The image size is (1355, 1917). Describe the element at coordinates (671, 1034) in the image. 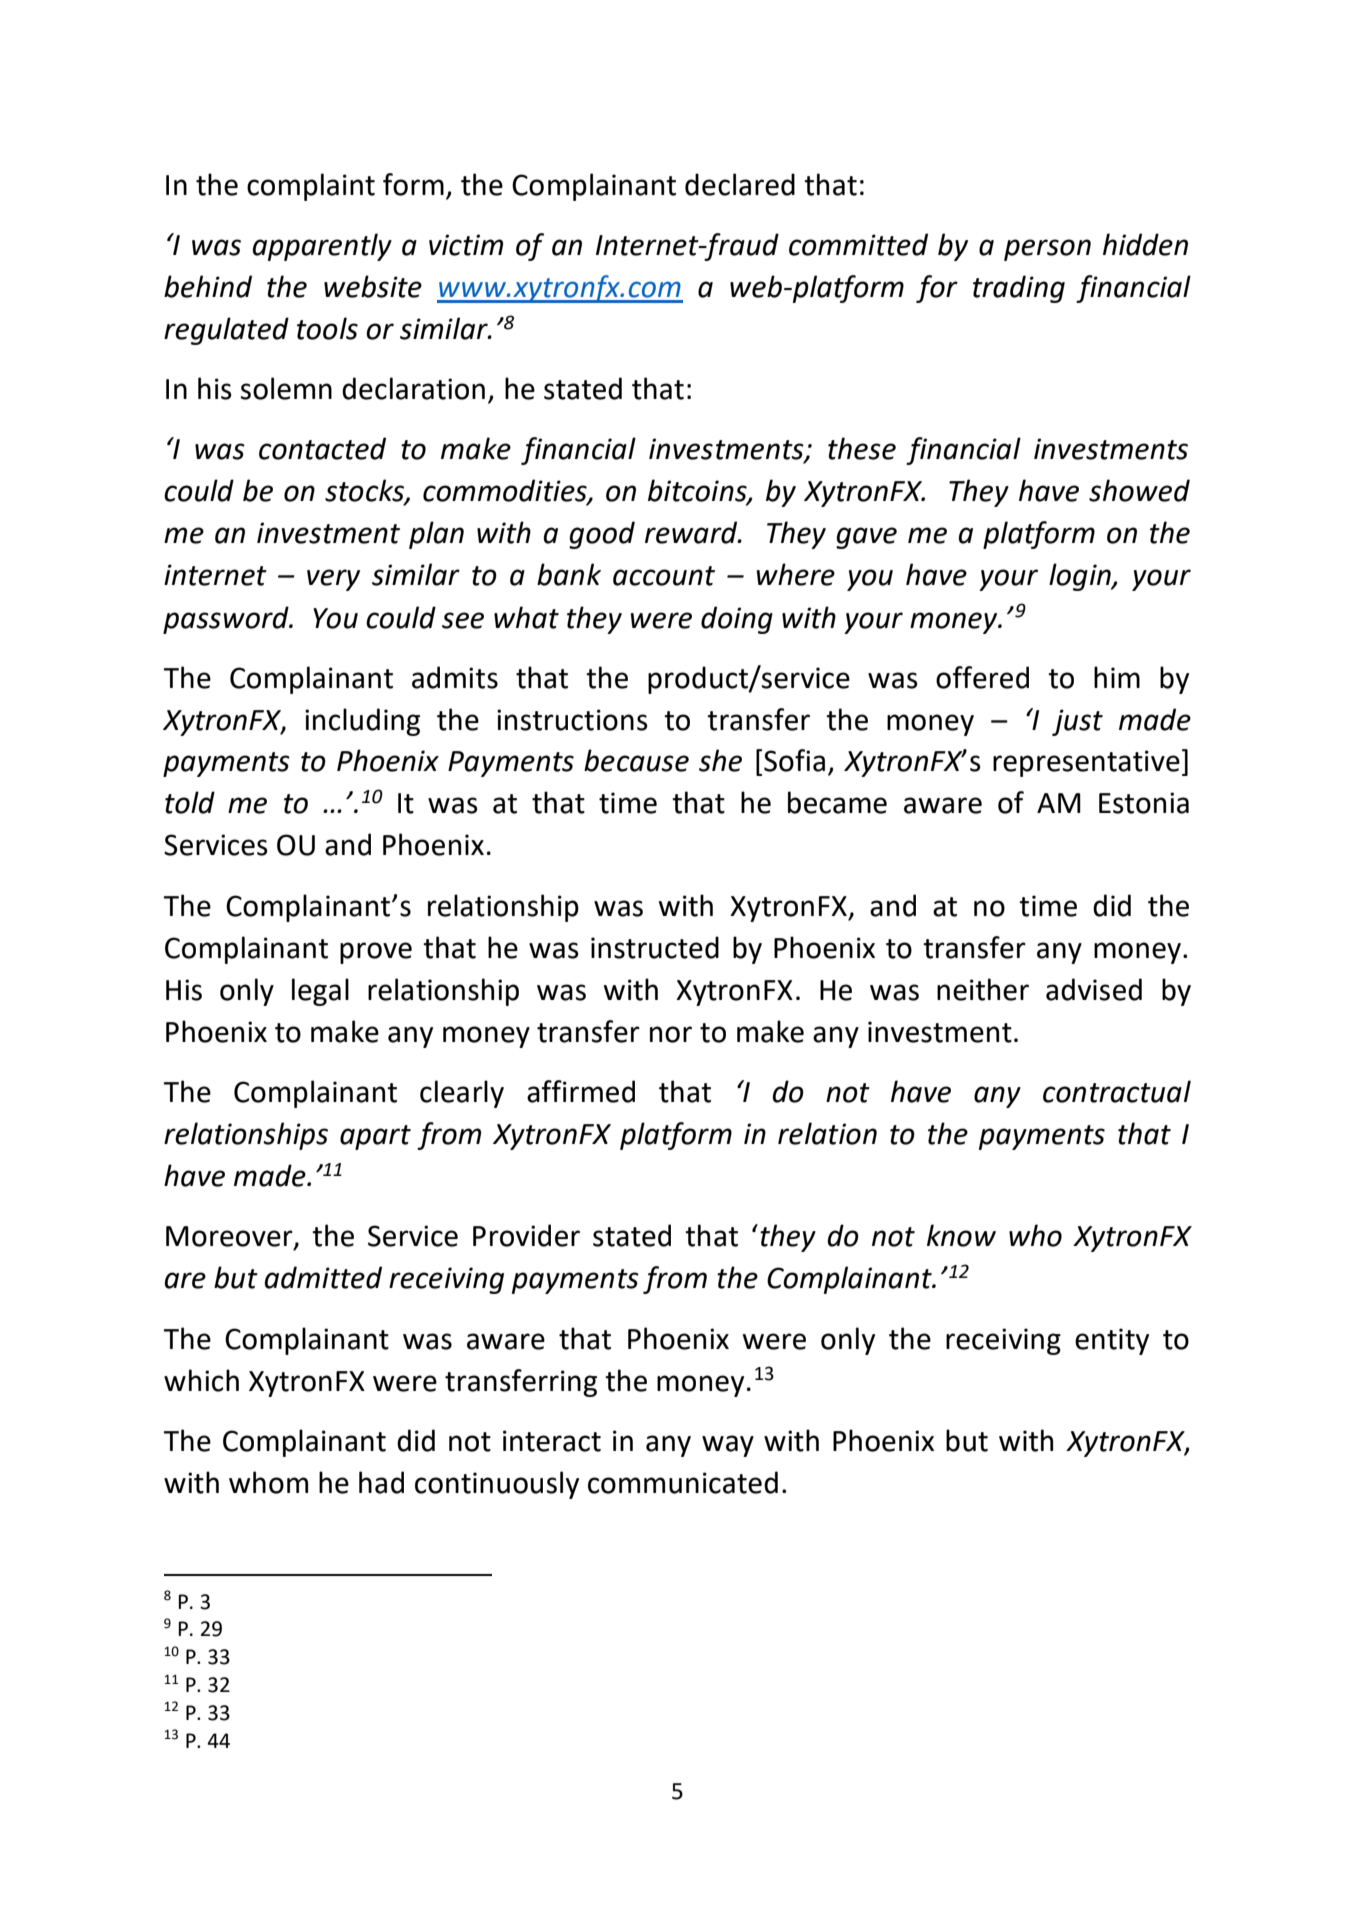

I see `nor` at that location.
